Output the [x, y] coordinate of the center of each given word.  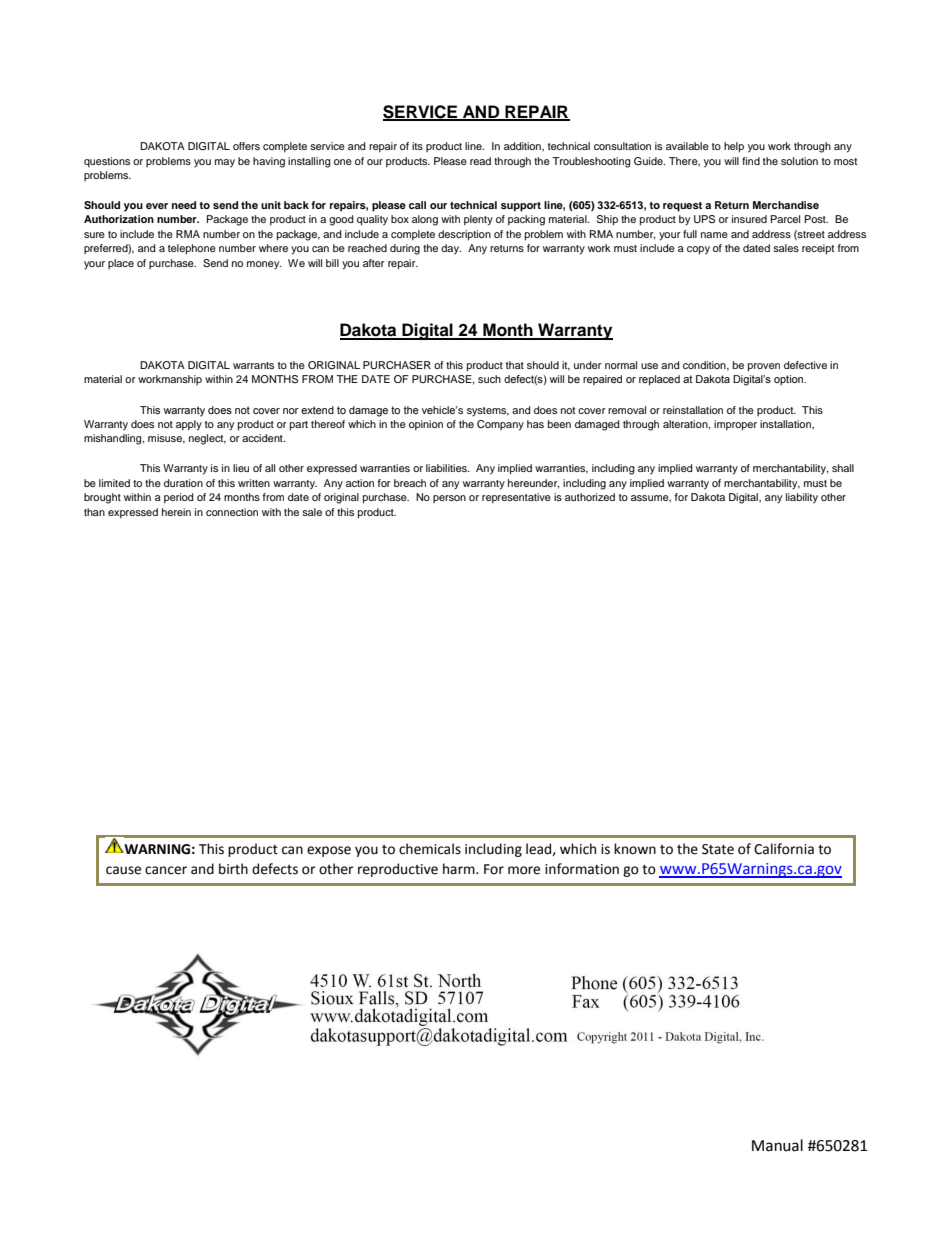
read [480, 161]
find [751, 161]
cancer [166, 870]
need [184, 205]
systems [488, 412]
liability [802, 498]
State [718, 849]
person [449, 499]
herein [176, 512]
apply [189, 425]
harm [460, 869]
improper [735, 425]
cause [123, 870]
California [784, 849]
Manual [777, 1145]
